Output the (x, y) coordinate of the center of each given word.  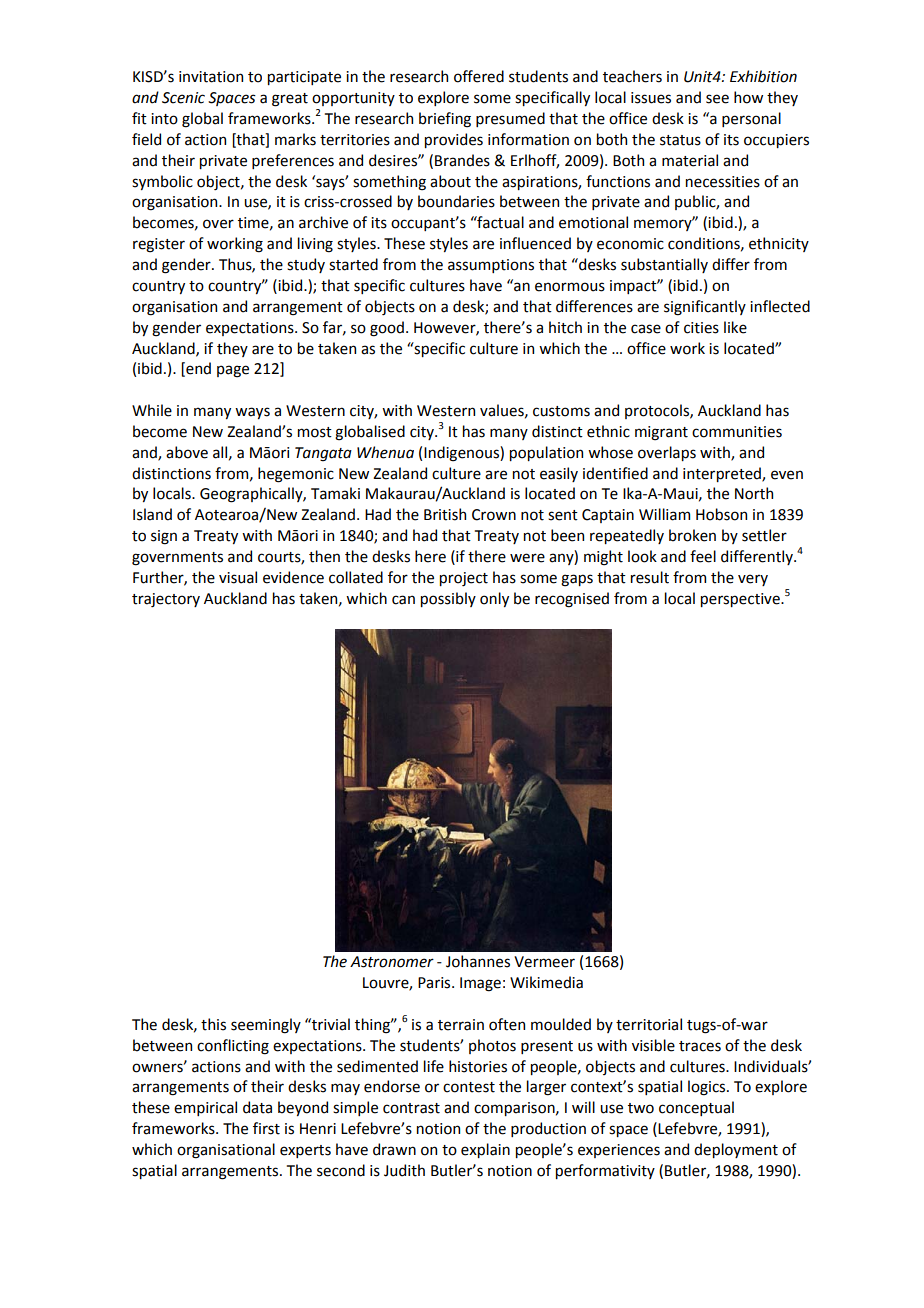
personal (751, 119)
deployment (736, 1150)
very (753, 580)
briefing (445, 120)
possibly (448, 599)
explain (485, 1150)
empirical (205, 1108)
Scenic (183, 98)
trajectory (166, 600)
